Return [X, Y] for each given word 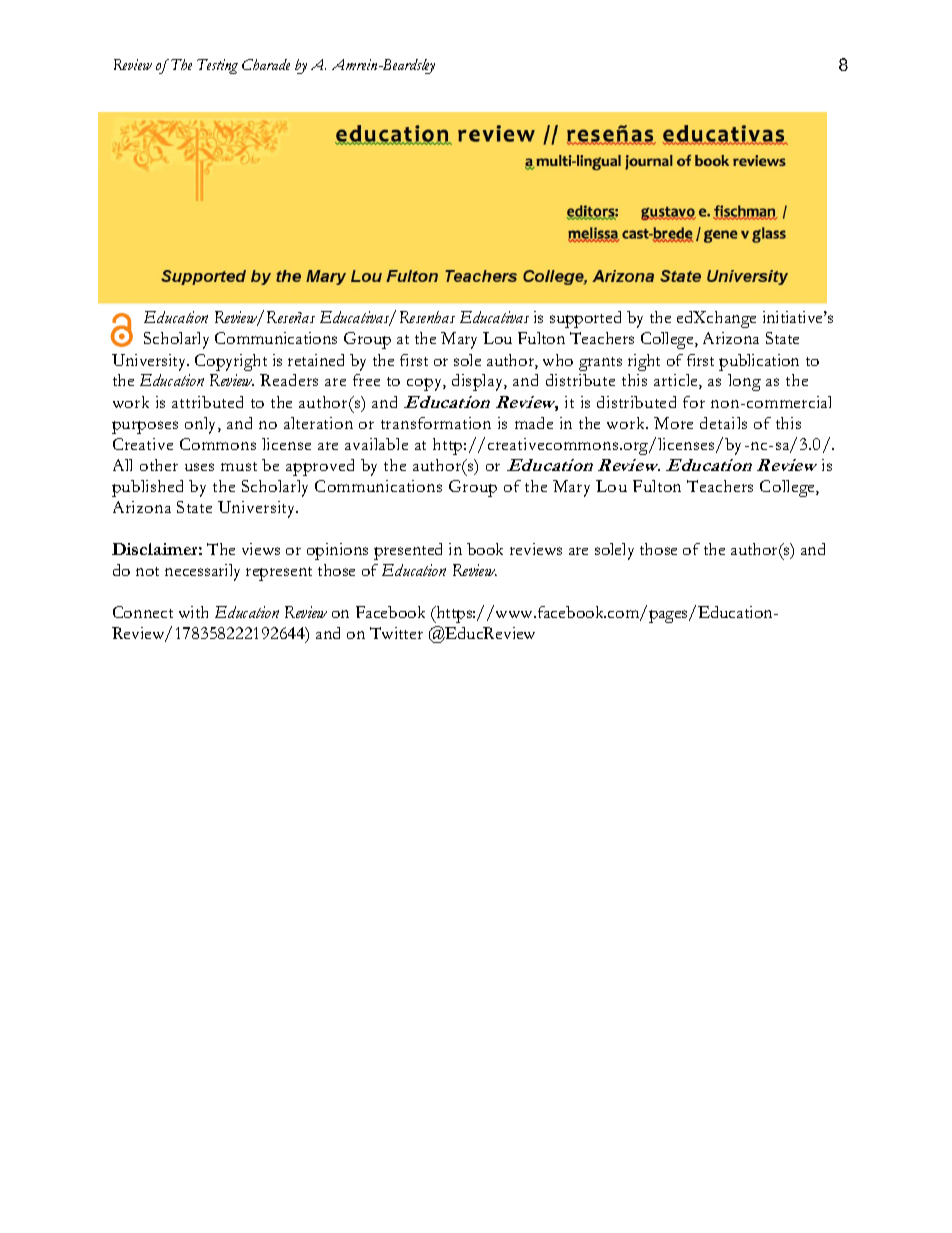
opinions [337, 551]
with [193, 612]
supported [585, 319]
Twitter [396, 633]
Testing [217, 66]
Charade [266, 64]
